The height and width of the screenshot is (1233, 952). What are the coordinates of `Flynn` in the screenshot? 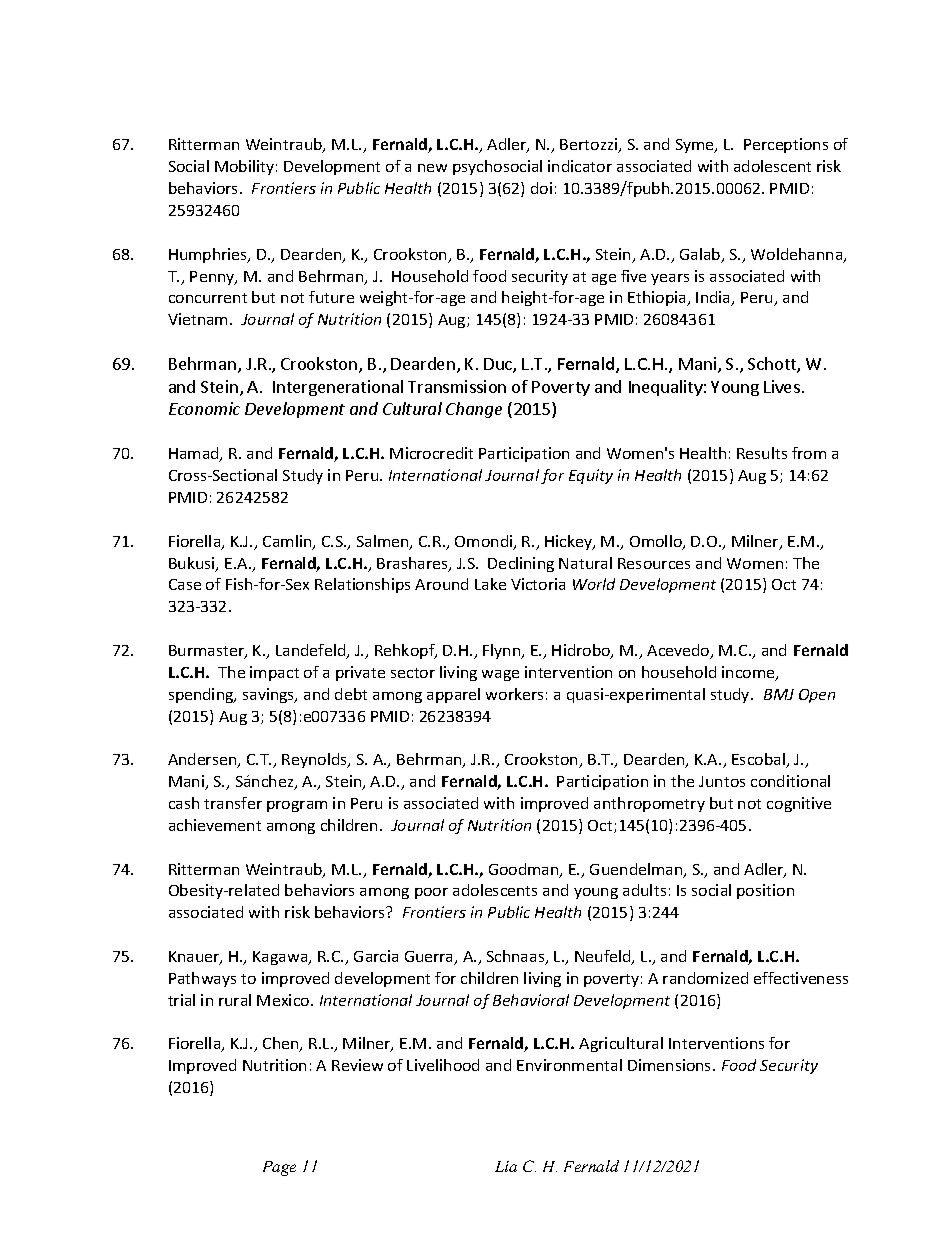 It's located at (503, 651).
